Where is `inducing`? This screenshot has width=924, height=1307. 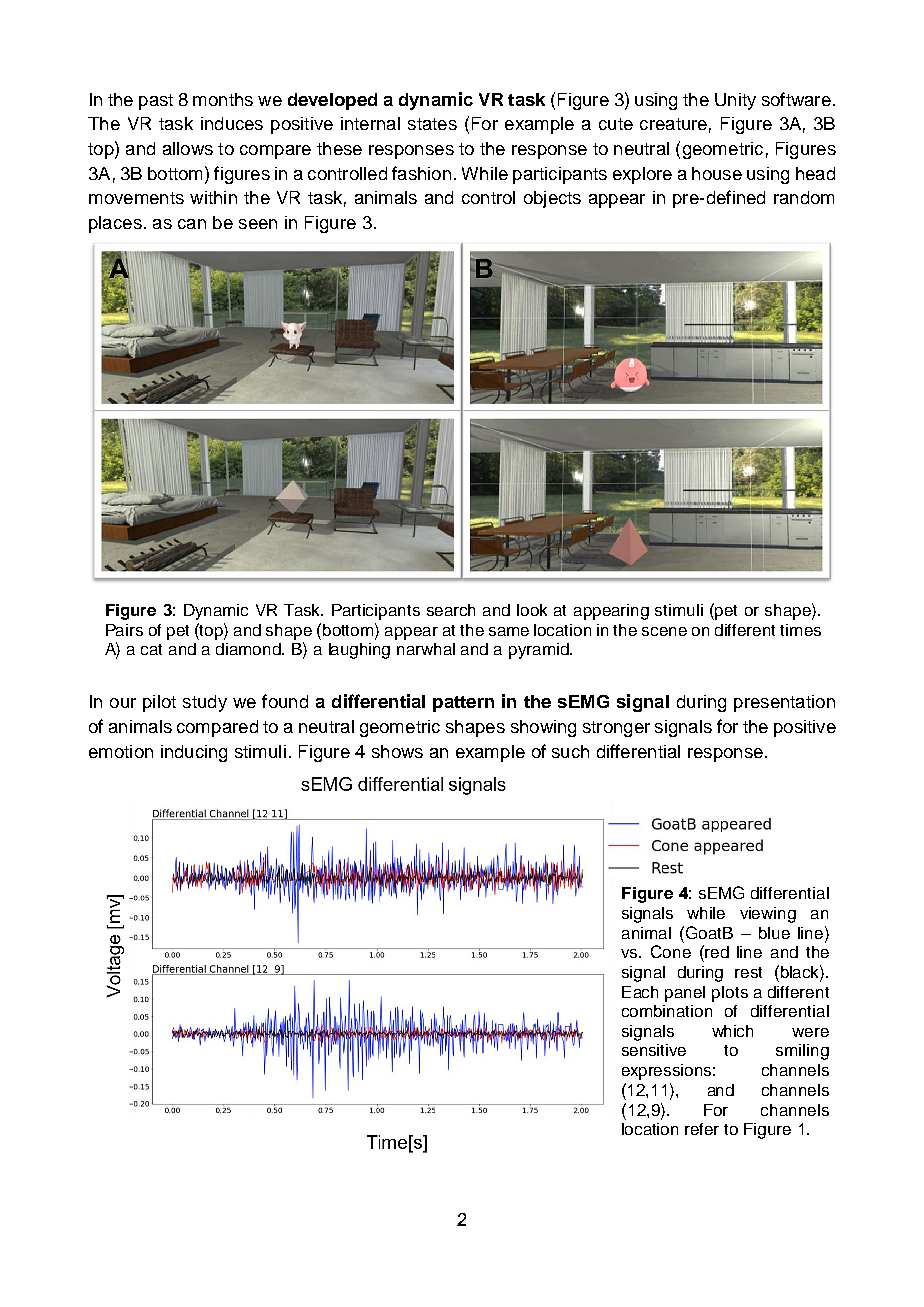
inducing is located at coordinates (194, 753).
